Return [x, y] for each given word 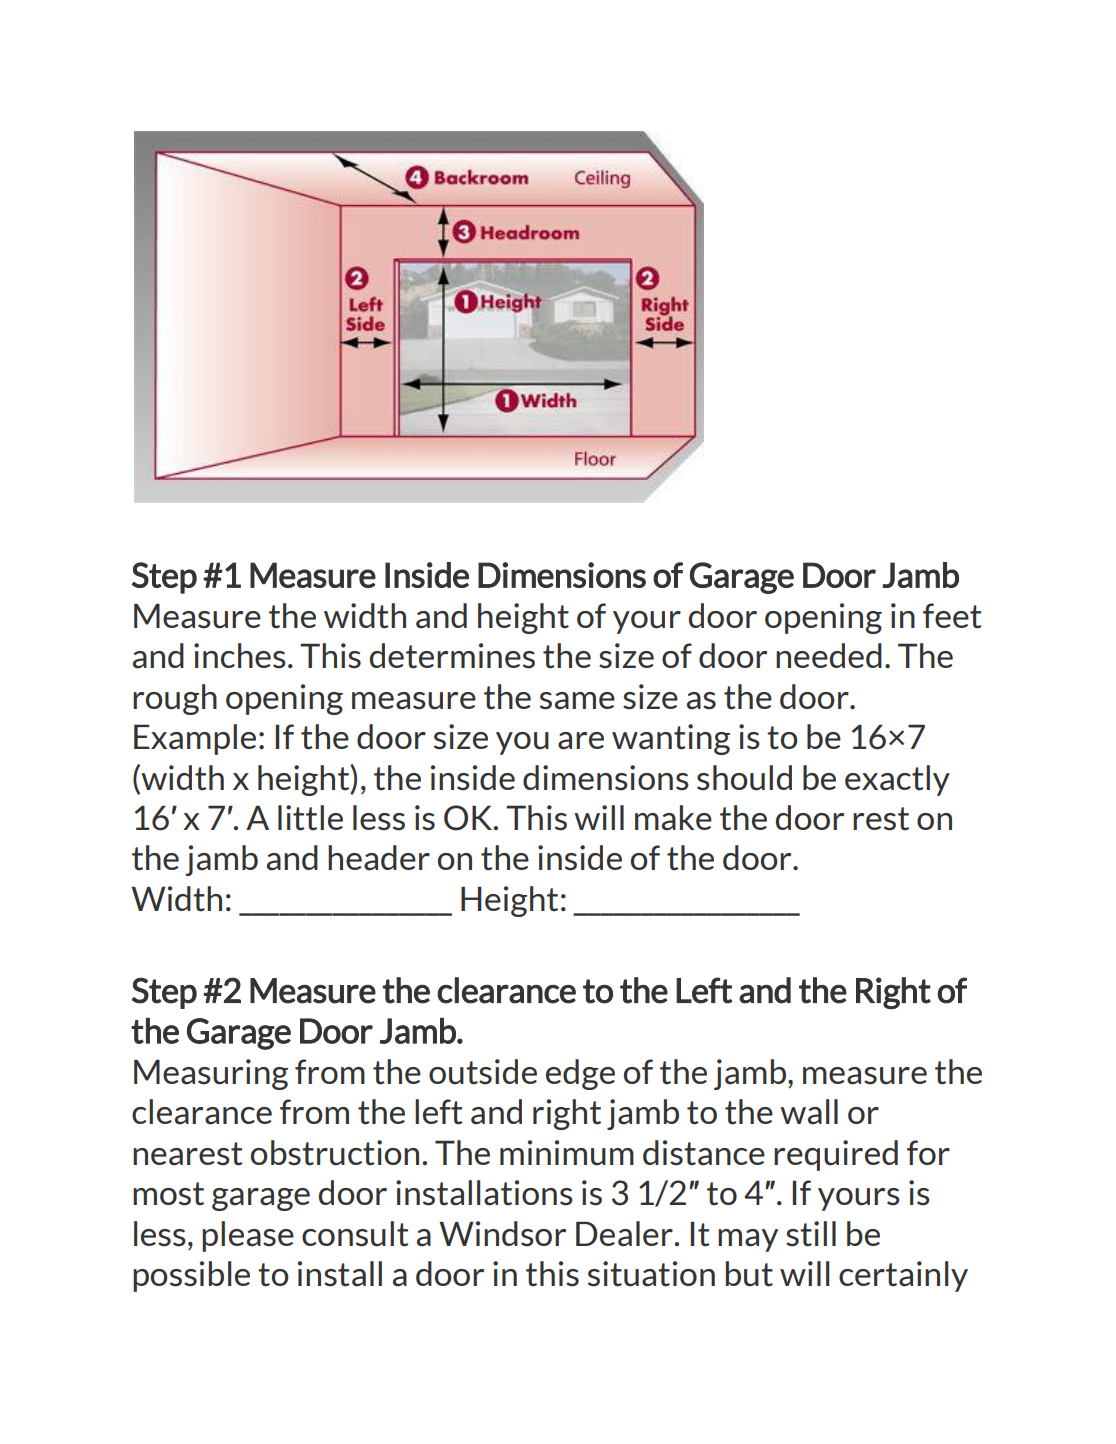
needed [829, 655]
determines [452, 656]
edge [580, 1074]
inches [240, 656]
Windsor [502, 1234]
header [379, 858]
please [248, 1236]
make [673, 818]
